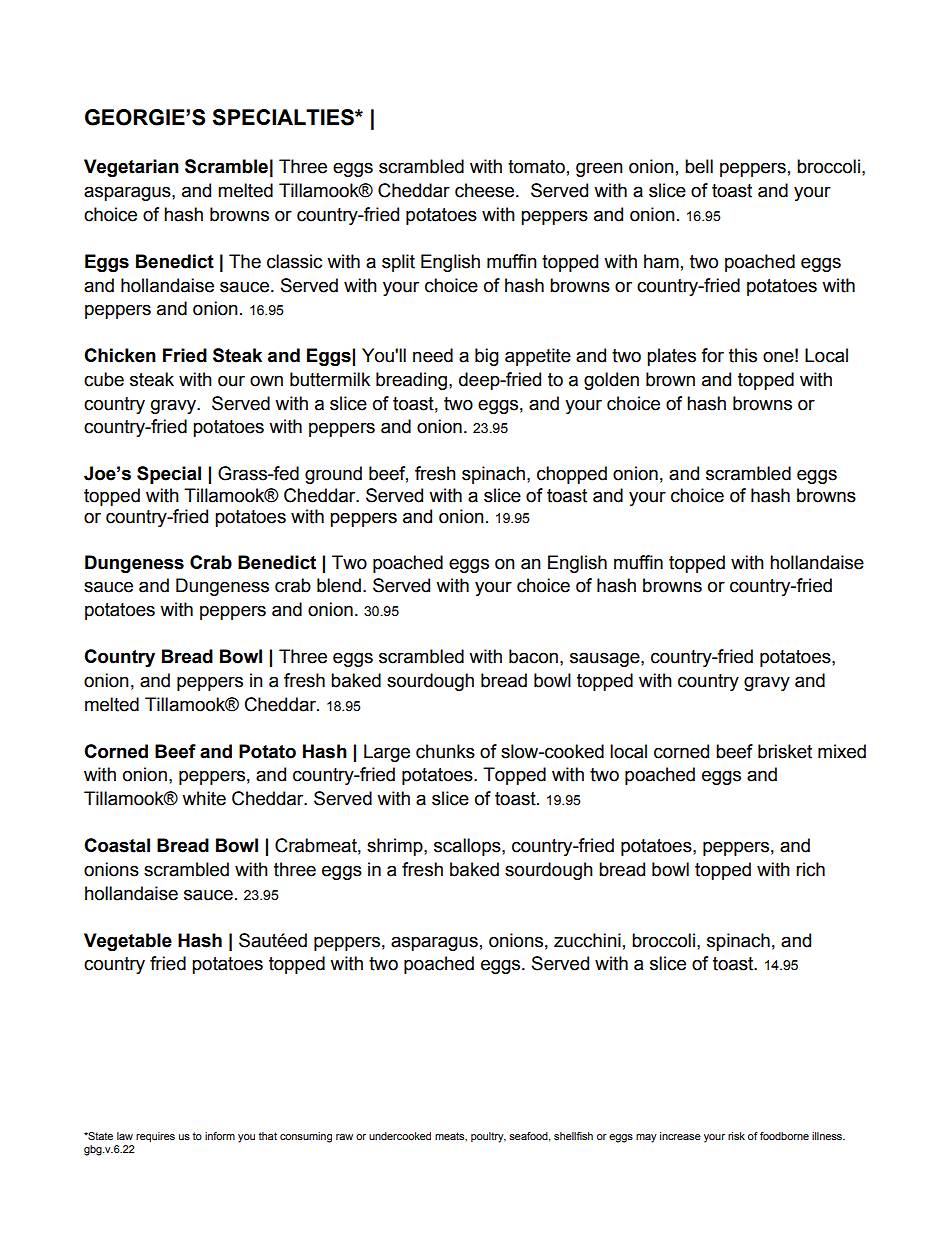  I want to click on split, so click(398, 263).
